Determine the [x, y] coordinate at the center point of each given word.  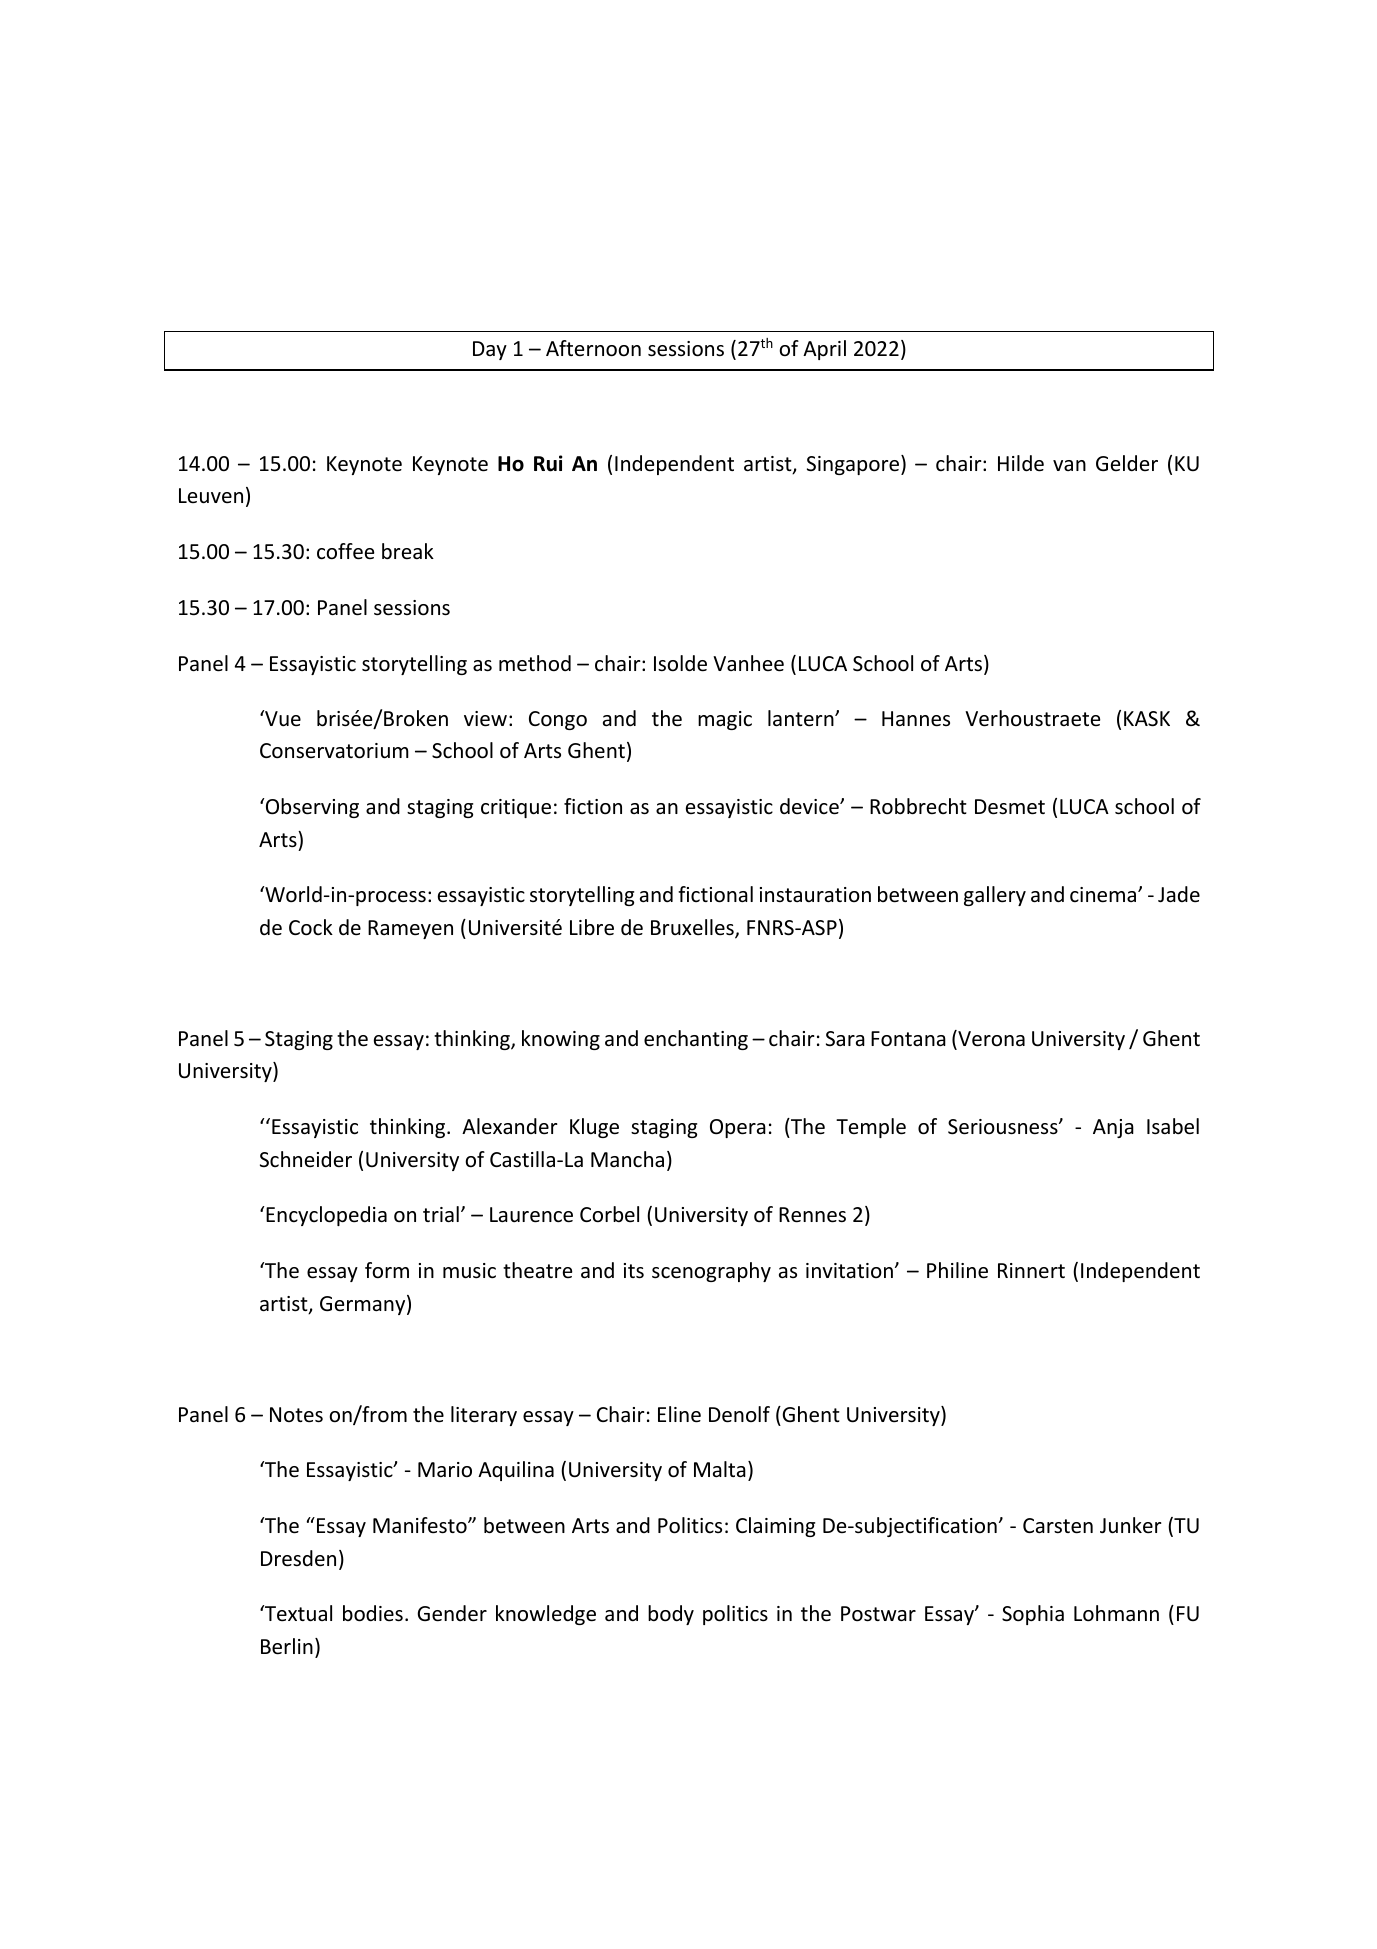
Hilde [1021, 463]
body [671, 1615]
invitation [849, 1270]
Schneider [306, 1159]
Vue [282, 718]
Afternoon [593, 348]
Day [490, 350]
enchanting [696, 1040]
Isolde [680, 663]
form [387, 1270]
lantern [802, 718]
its [634, 1271]
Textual [297, 1613]
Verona [990, 1039]
